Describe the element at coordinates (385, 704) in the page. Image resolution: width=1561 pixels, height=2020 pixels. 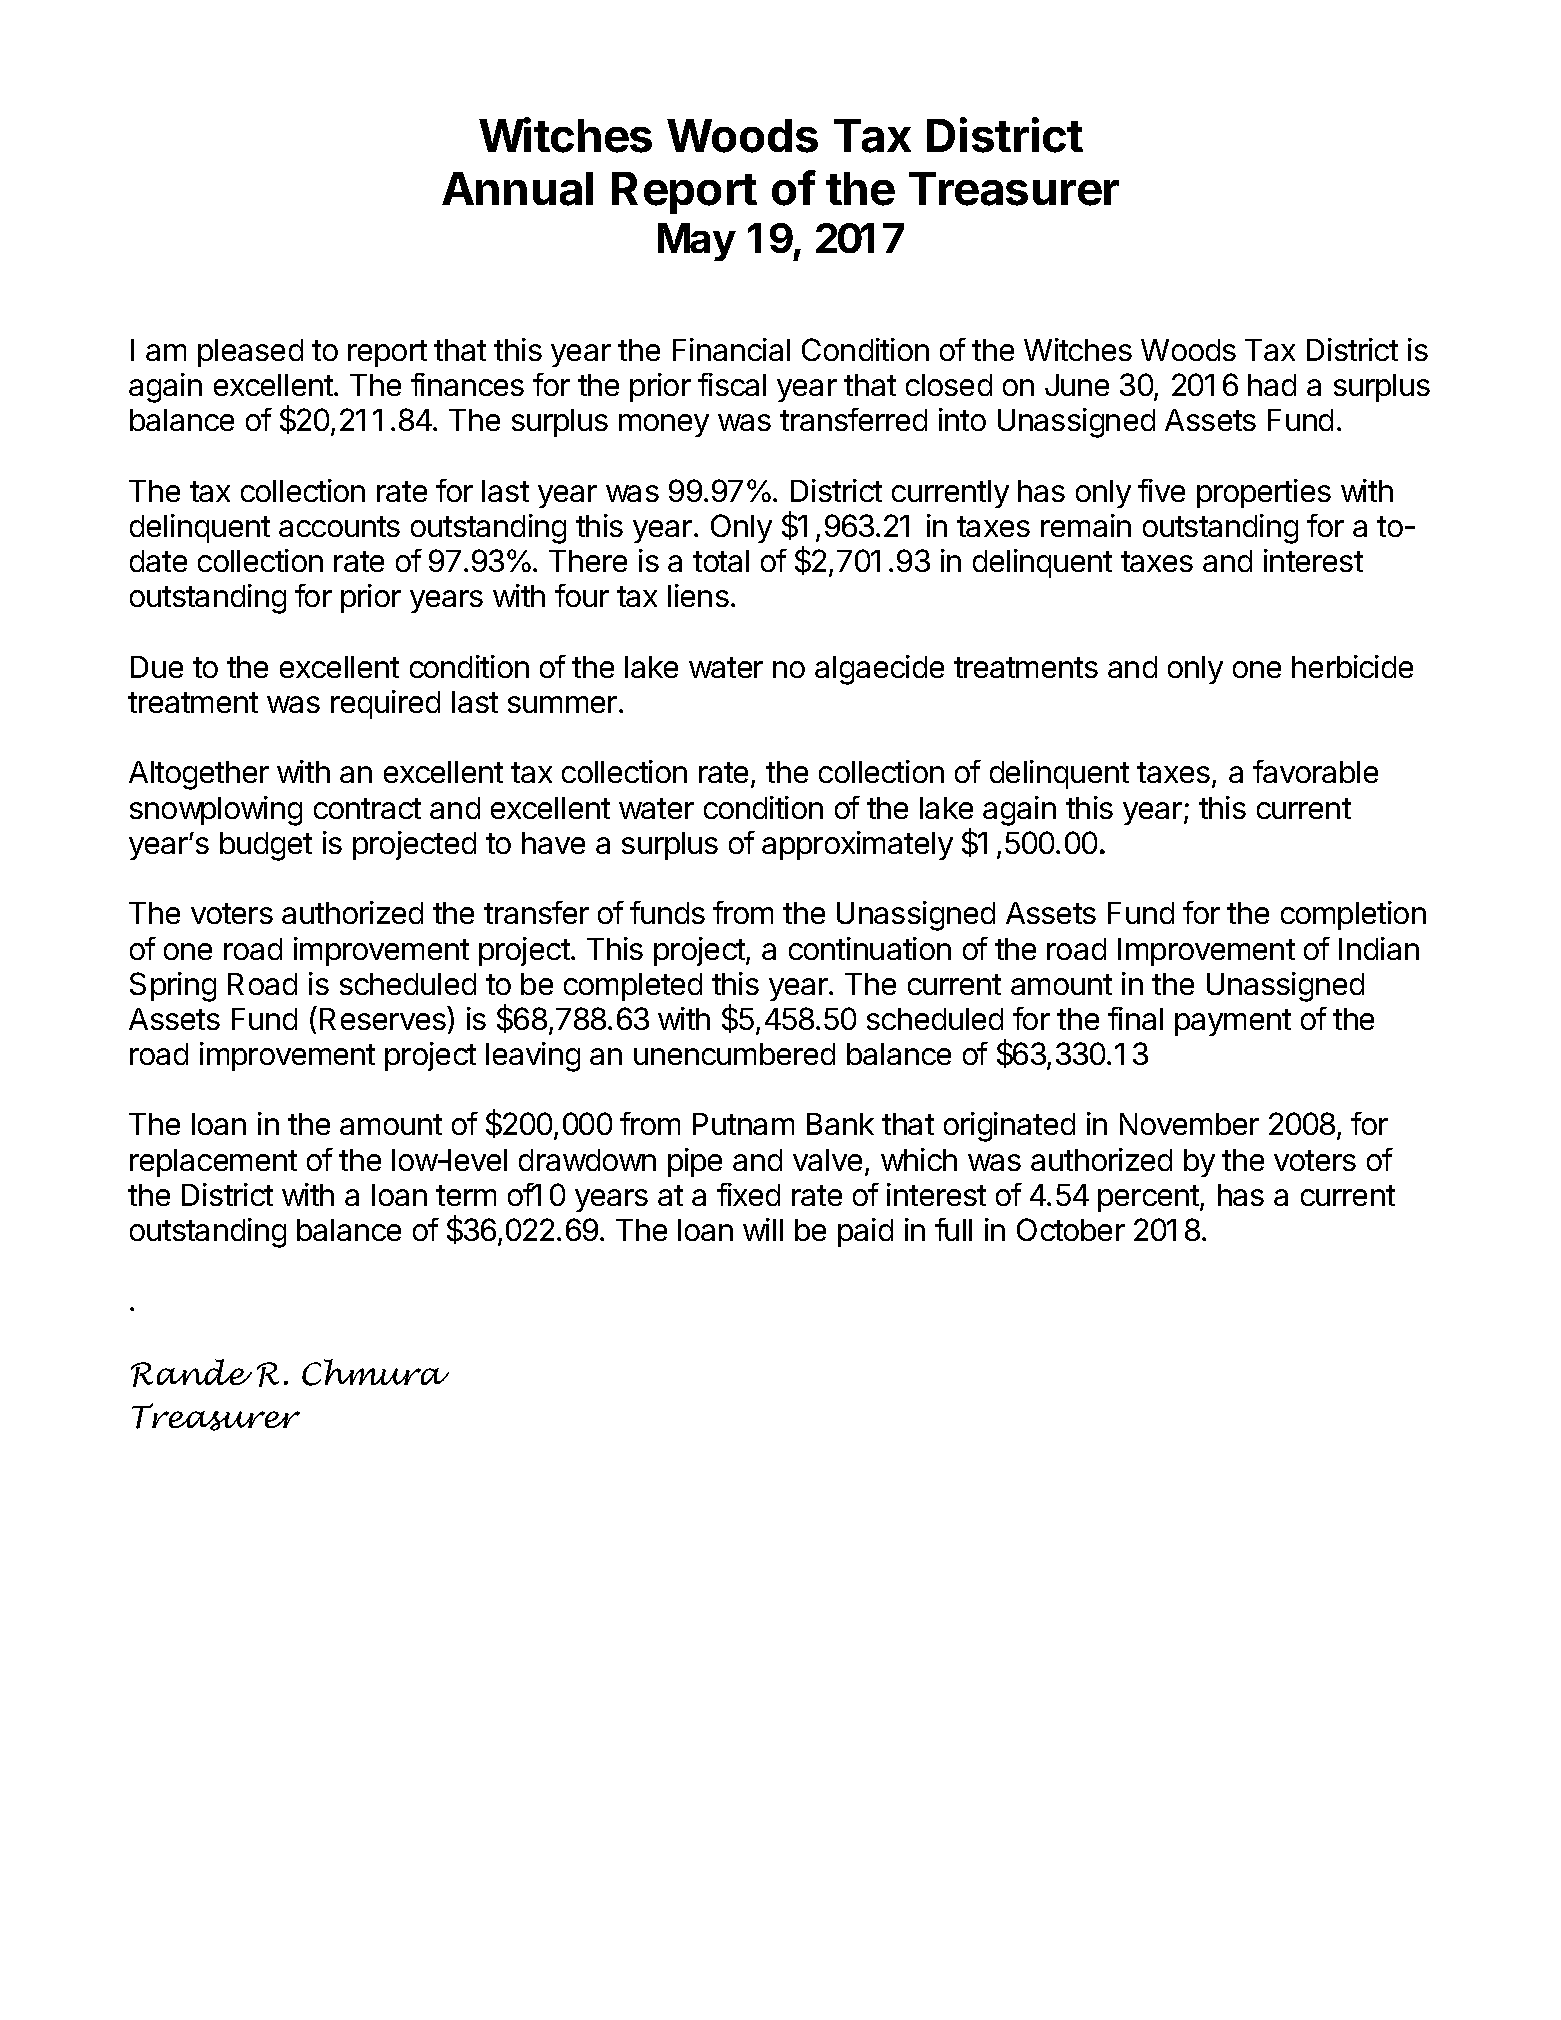
I see `required` at that location.
